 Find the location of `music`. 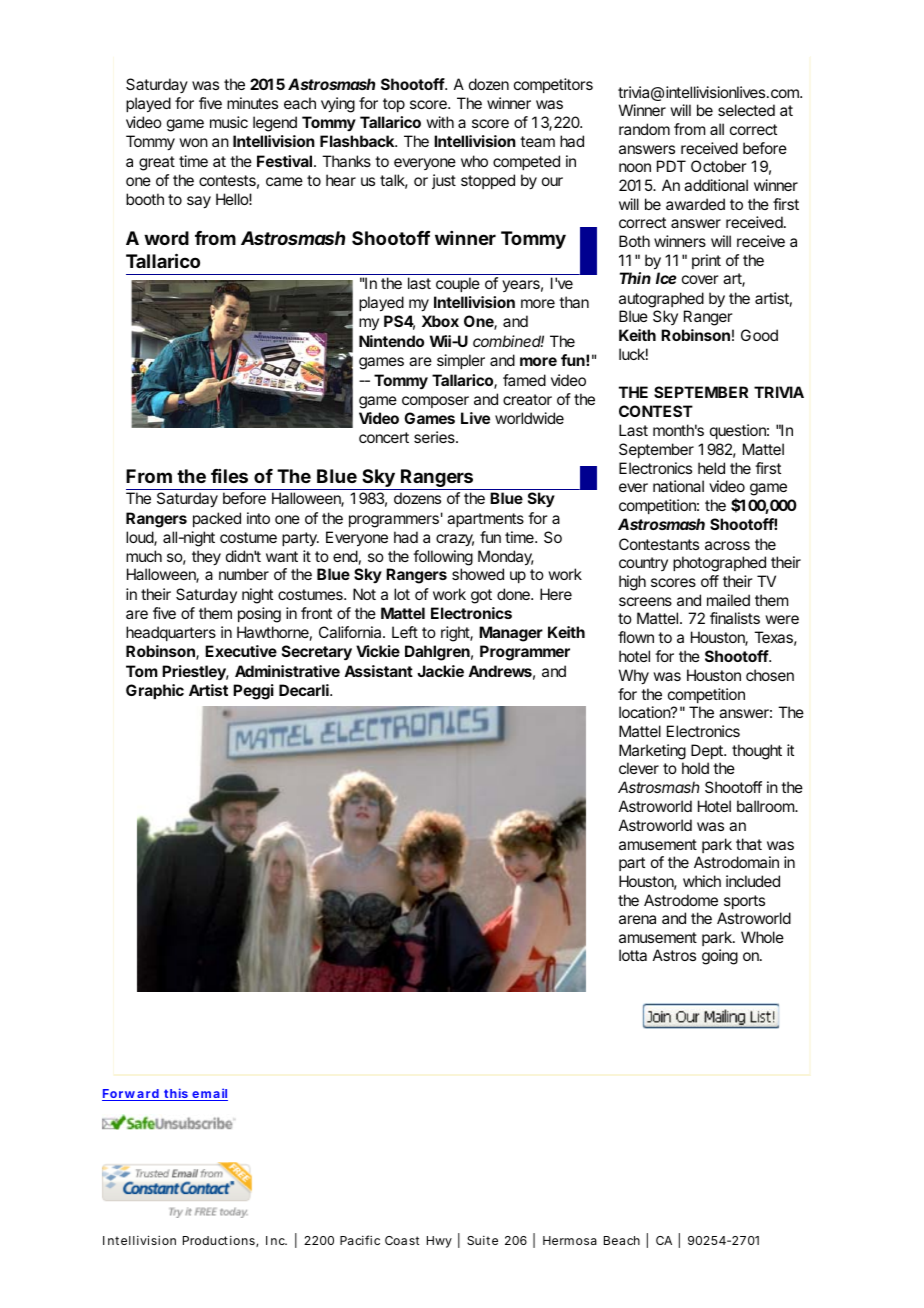

music is located at coordinates (229, 122).
